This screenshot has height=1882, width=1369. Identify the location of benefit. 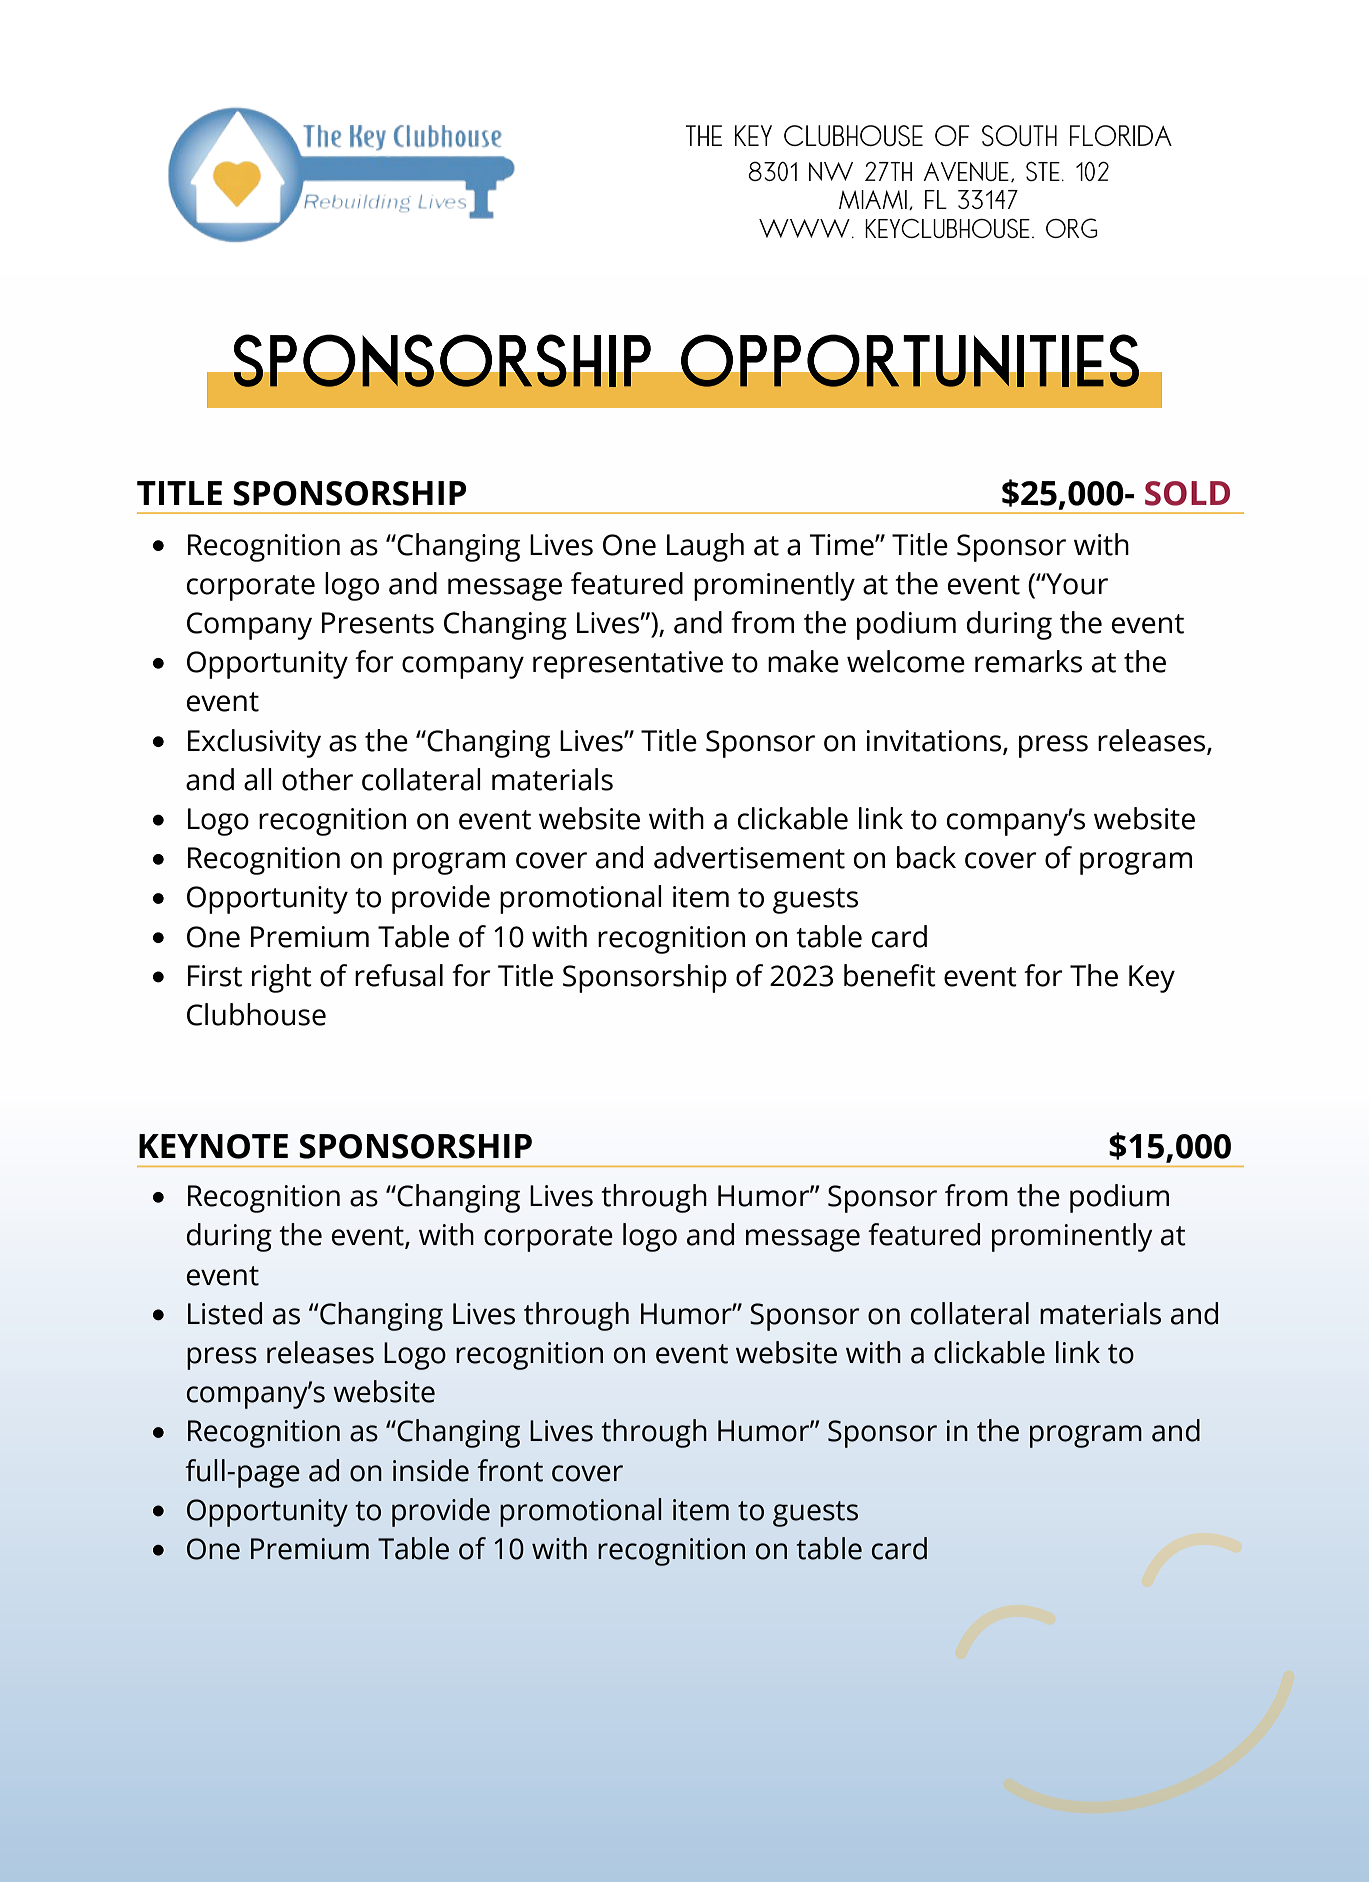
(890, 975).
